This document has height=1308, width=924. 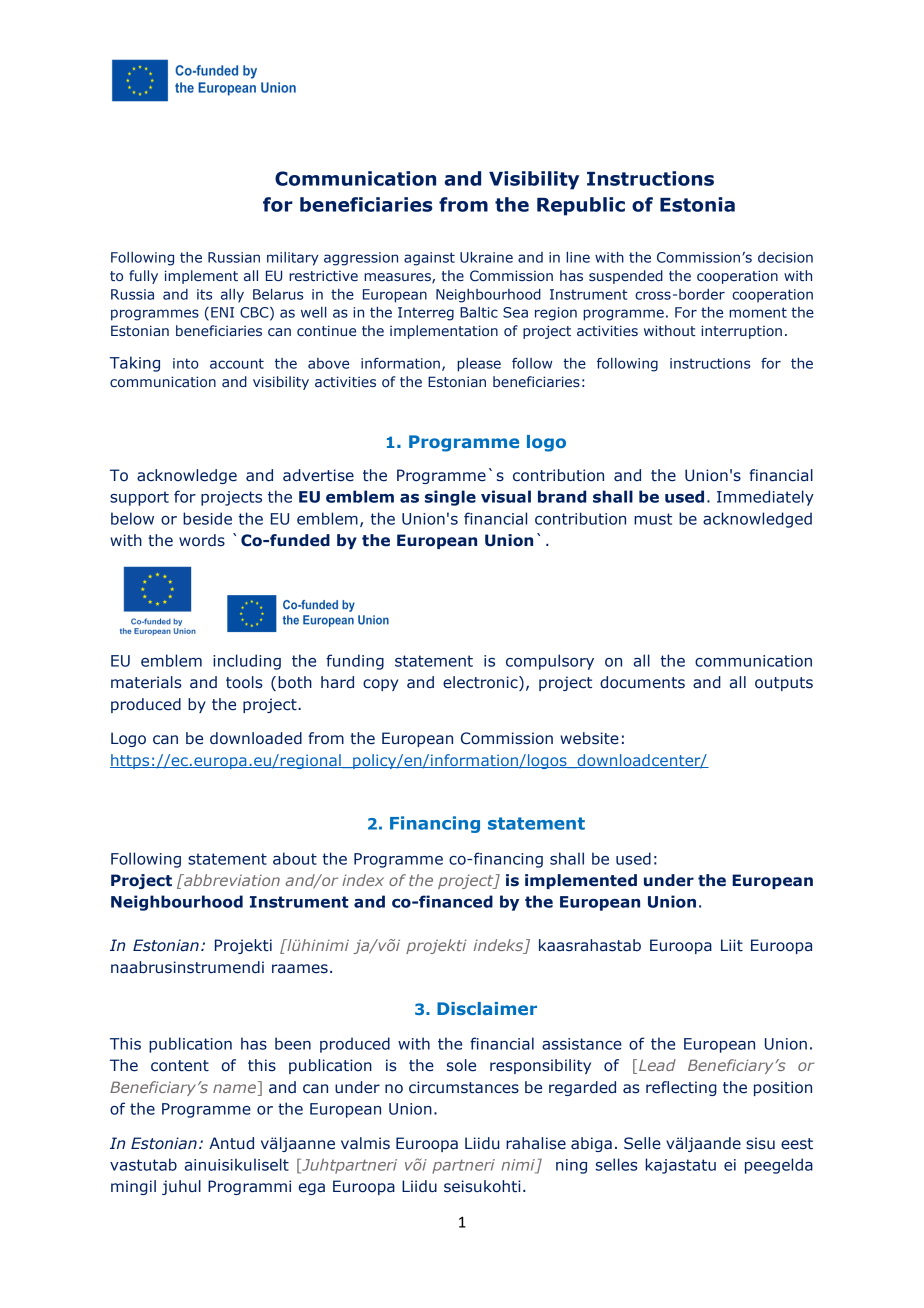 I want to click on its, so click(x=204, y=294).
